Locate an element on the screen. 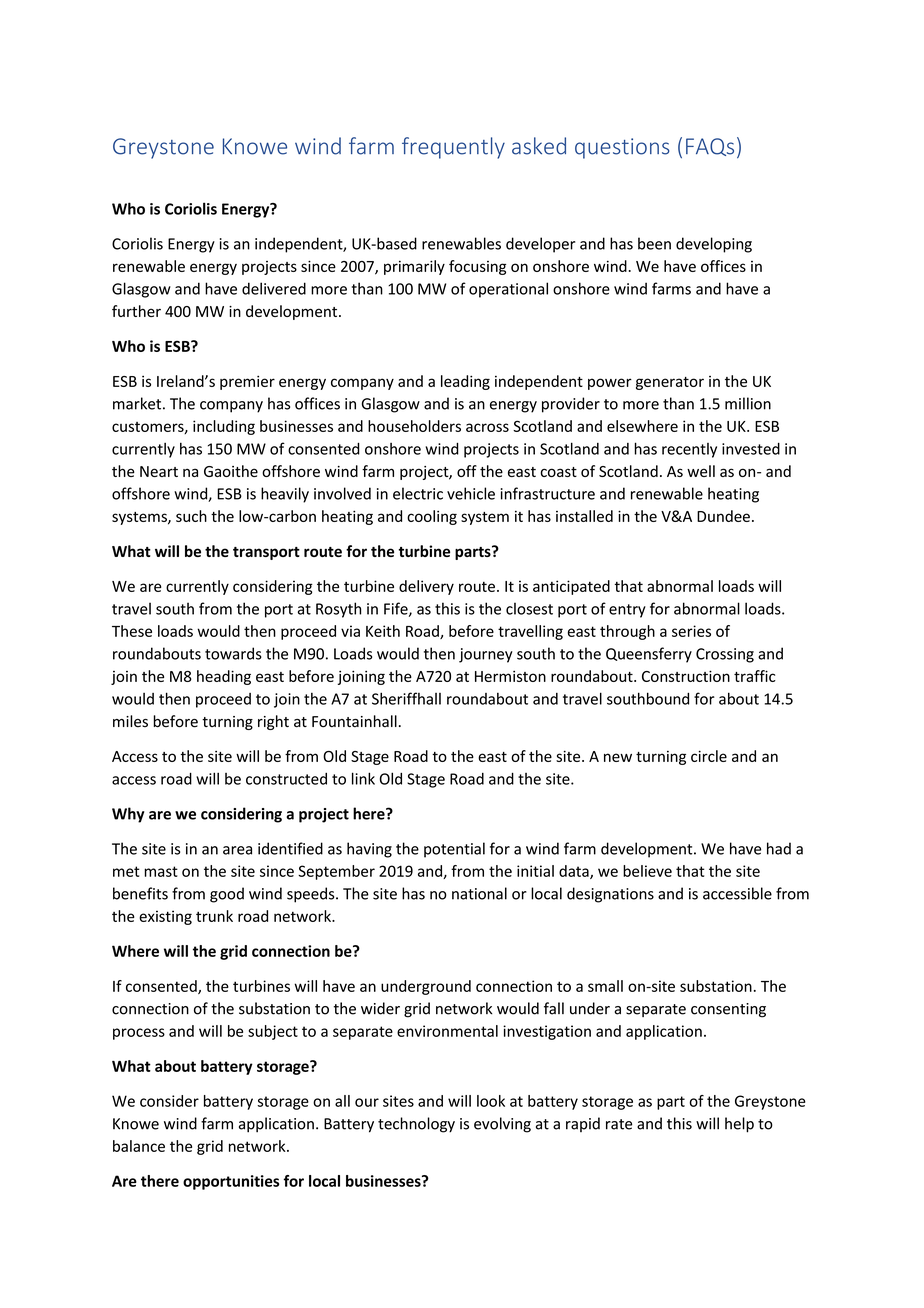 This screenshot has height=1308, width=924. balance is located at coordinates (139, 1146).
